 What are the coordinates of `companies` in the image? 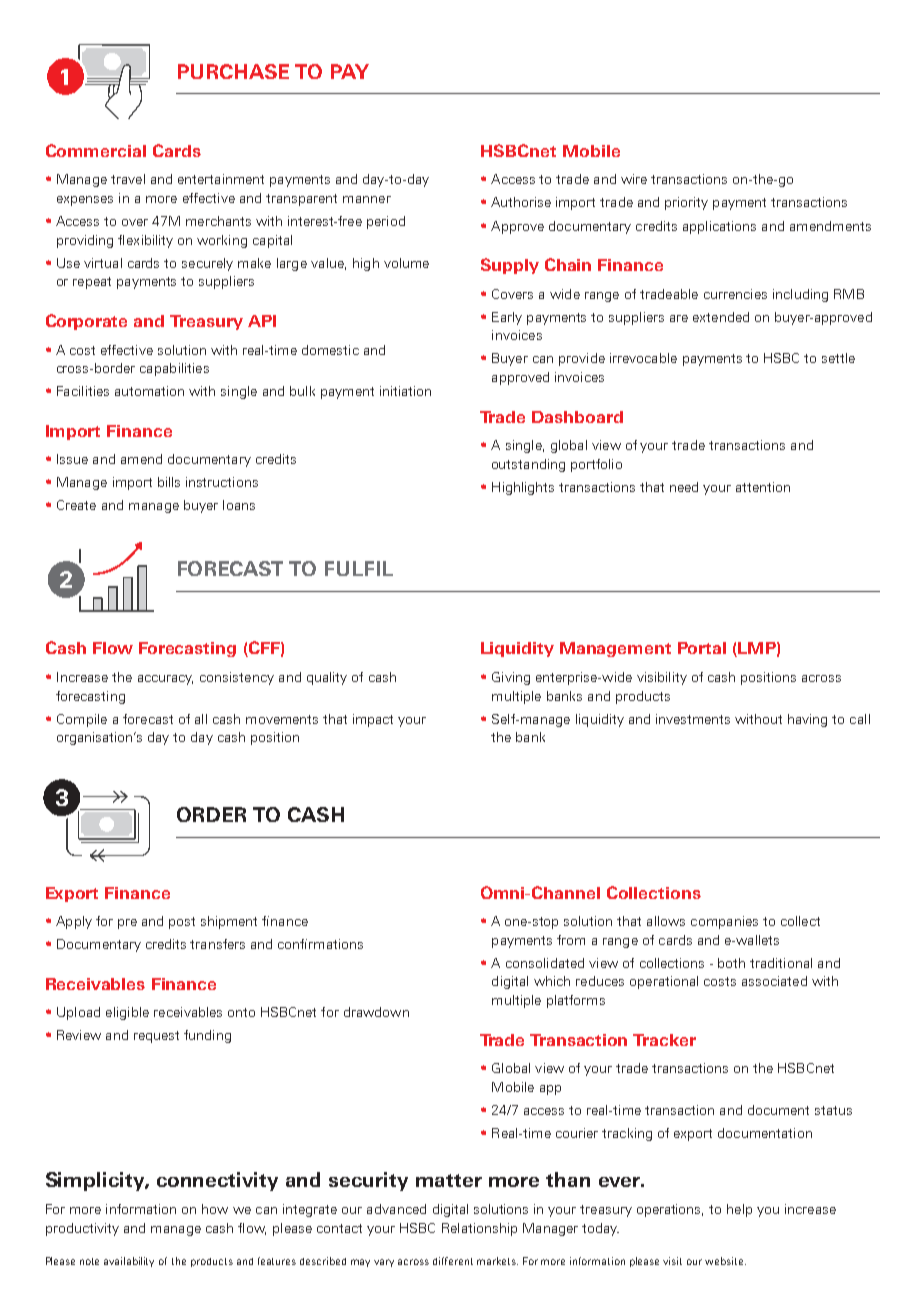 It's located at (724, 922).
